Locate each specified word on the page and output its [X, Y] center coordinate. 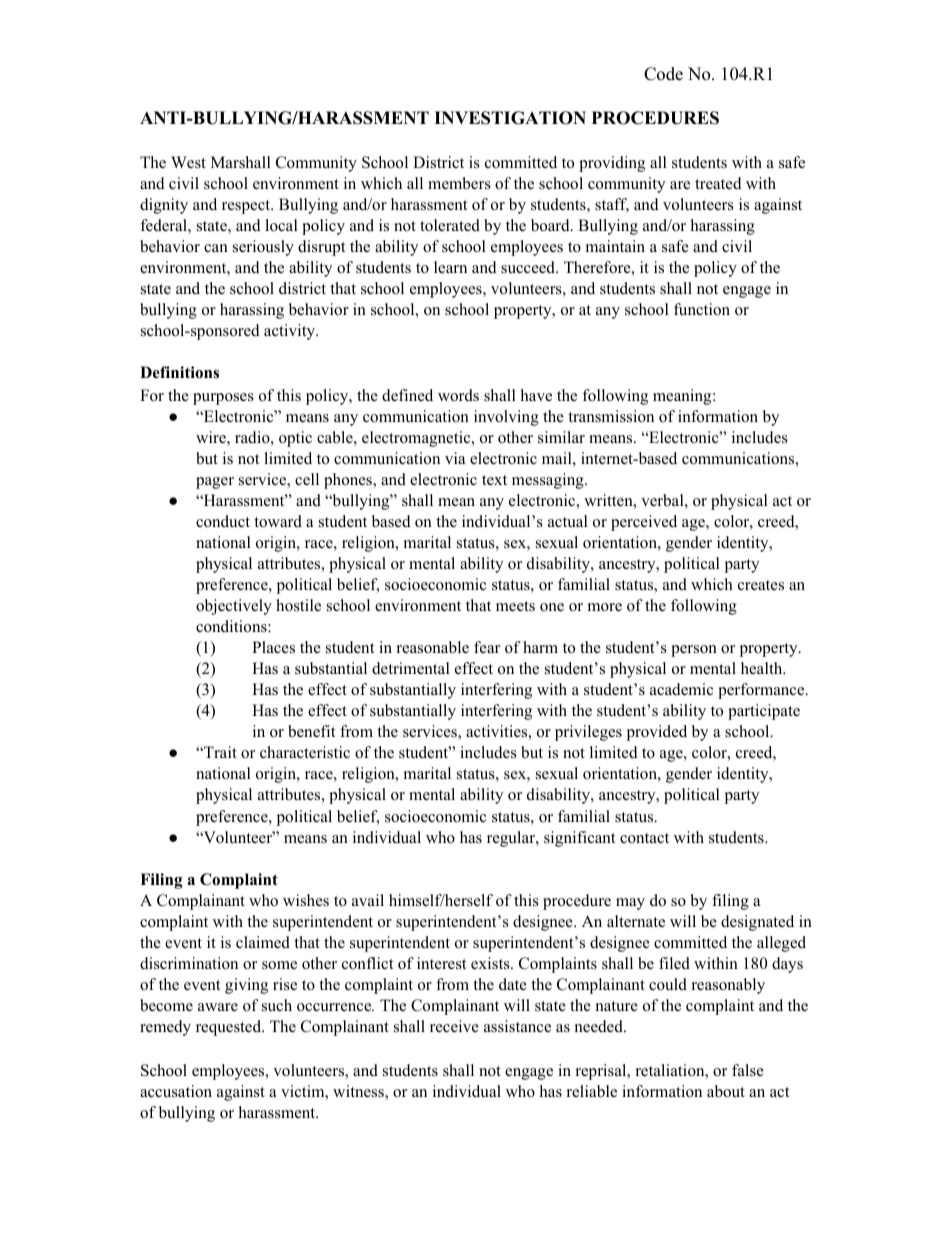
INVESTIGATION [510, 118]
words [458, 395]
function [702, 309]
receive [454, 1026]
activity [291, 332]
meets [515, 606]
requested [230, 1028]
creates [761, 585]
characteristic [305, 752]
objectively [234, 607]
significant [579, 839]
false [748, 1070]
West [188, 162]
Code [663, 74]
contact [644, 838]
